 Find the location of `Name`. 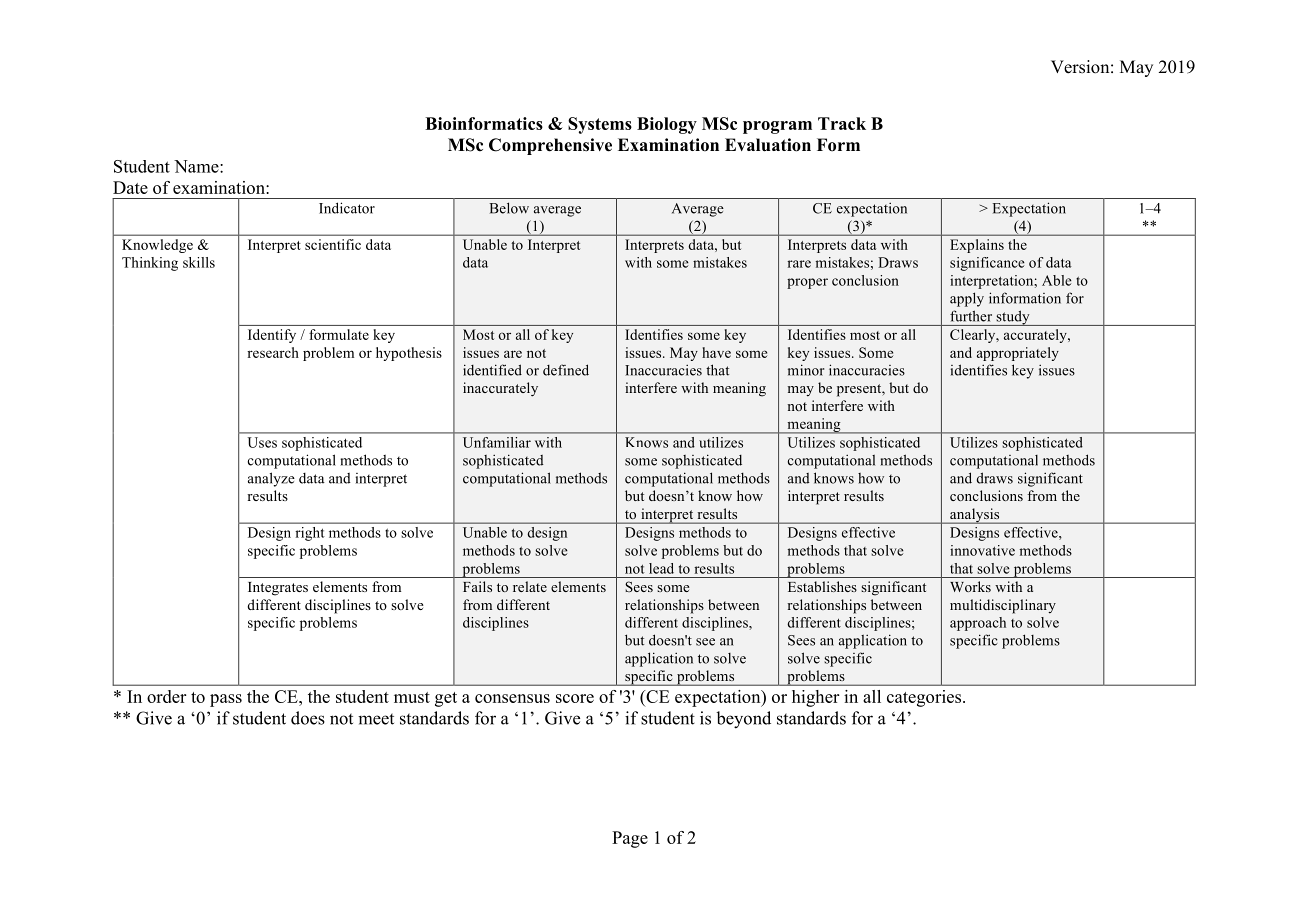

Name is located at coordinates (197, 166).
